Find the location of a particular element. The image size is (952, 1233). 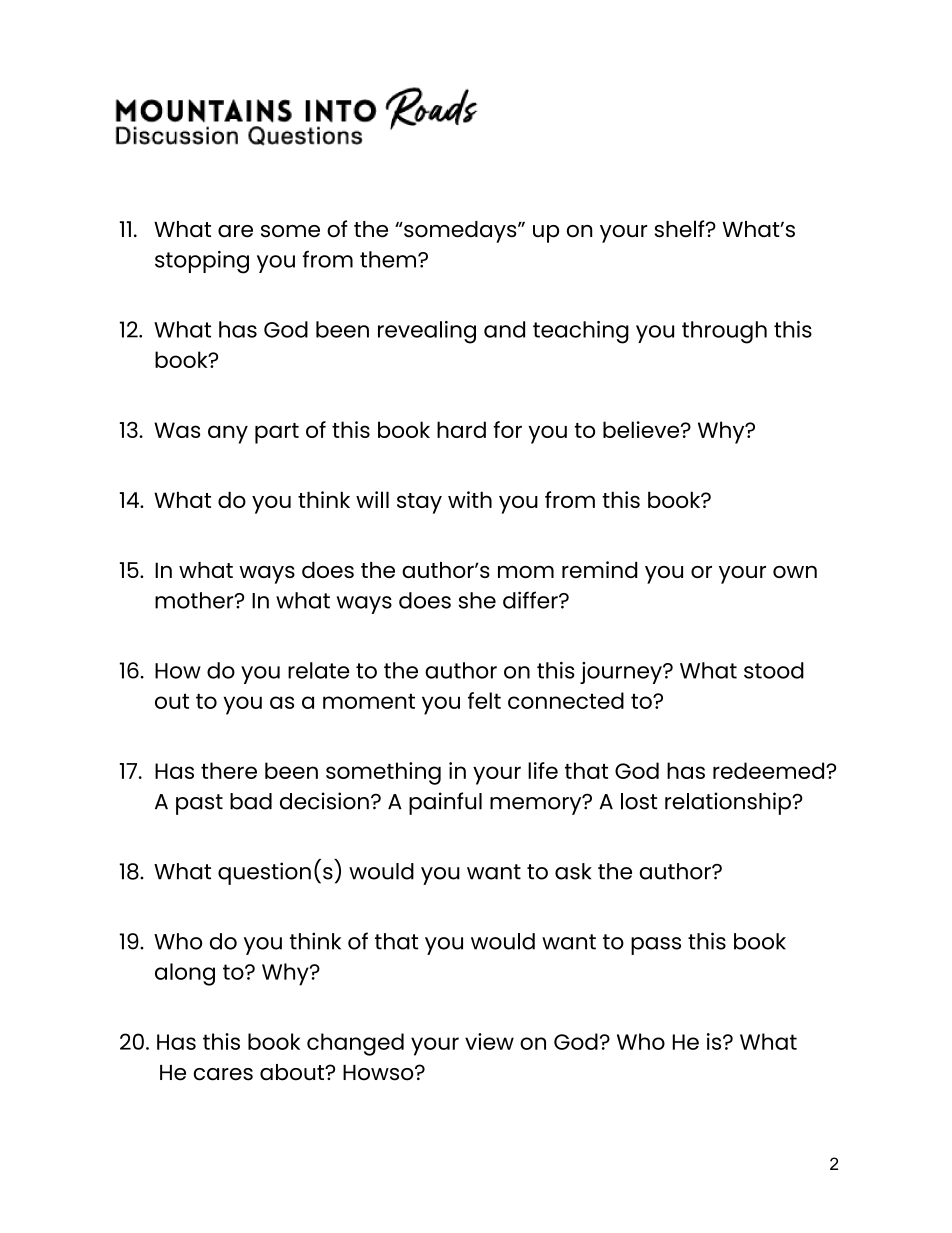

pass is located at coordinates (656, 946).
